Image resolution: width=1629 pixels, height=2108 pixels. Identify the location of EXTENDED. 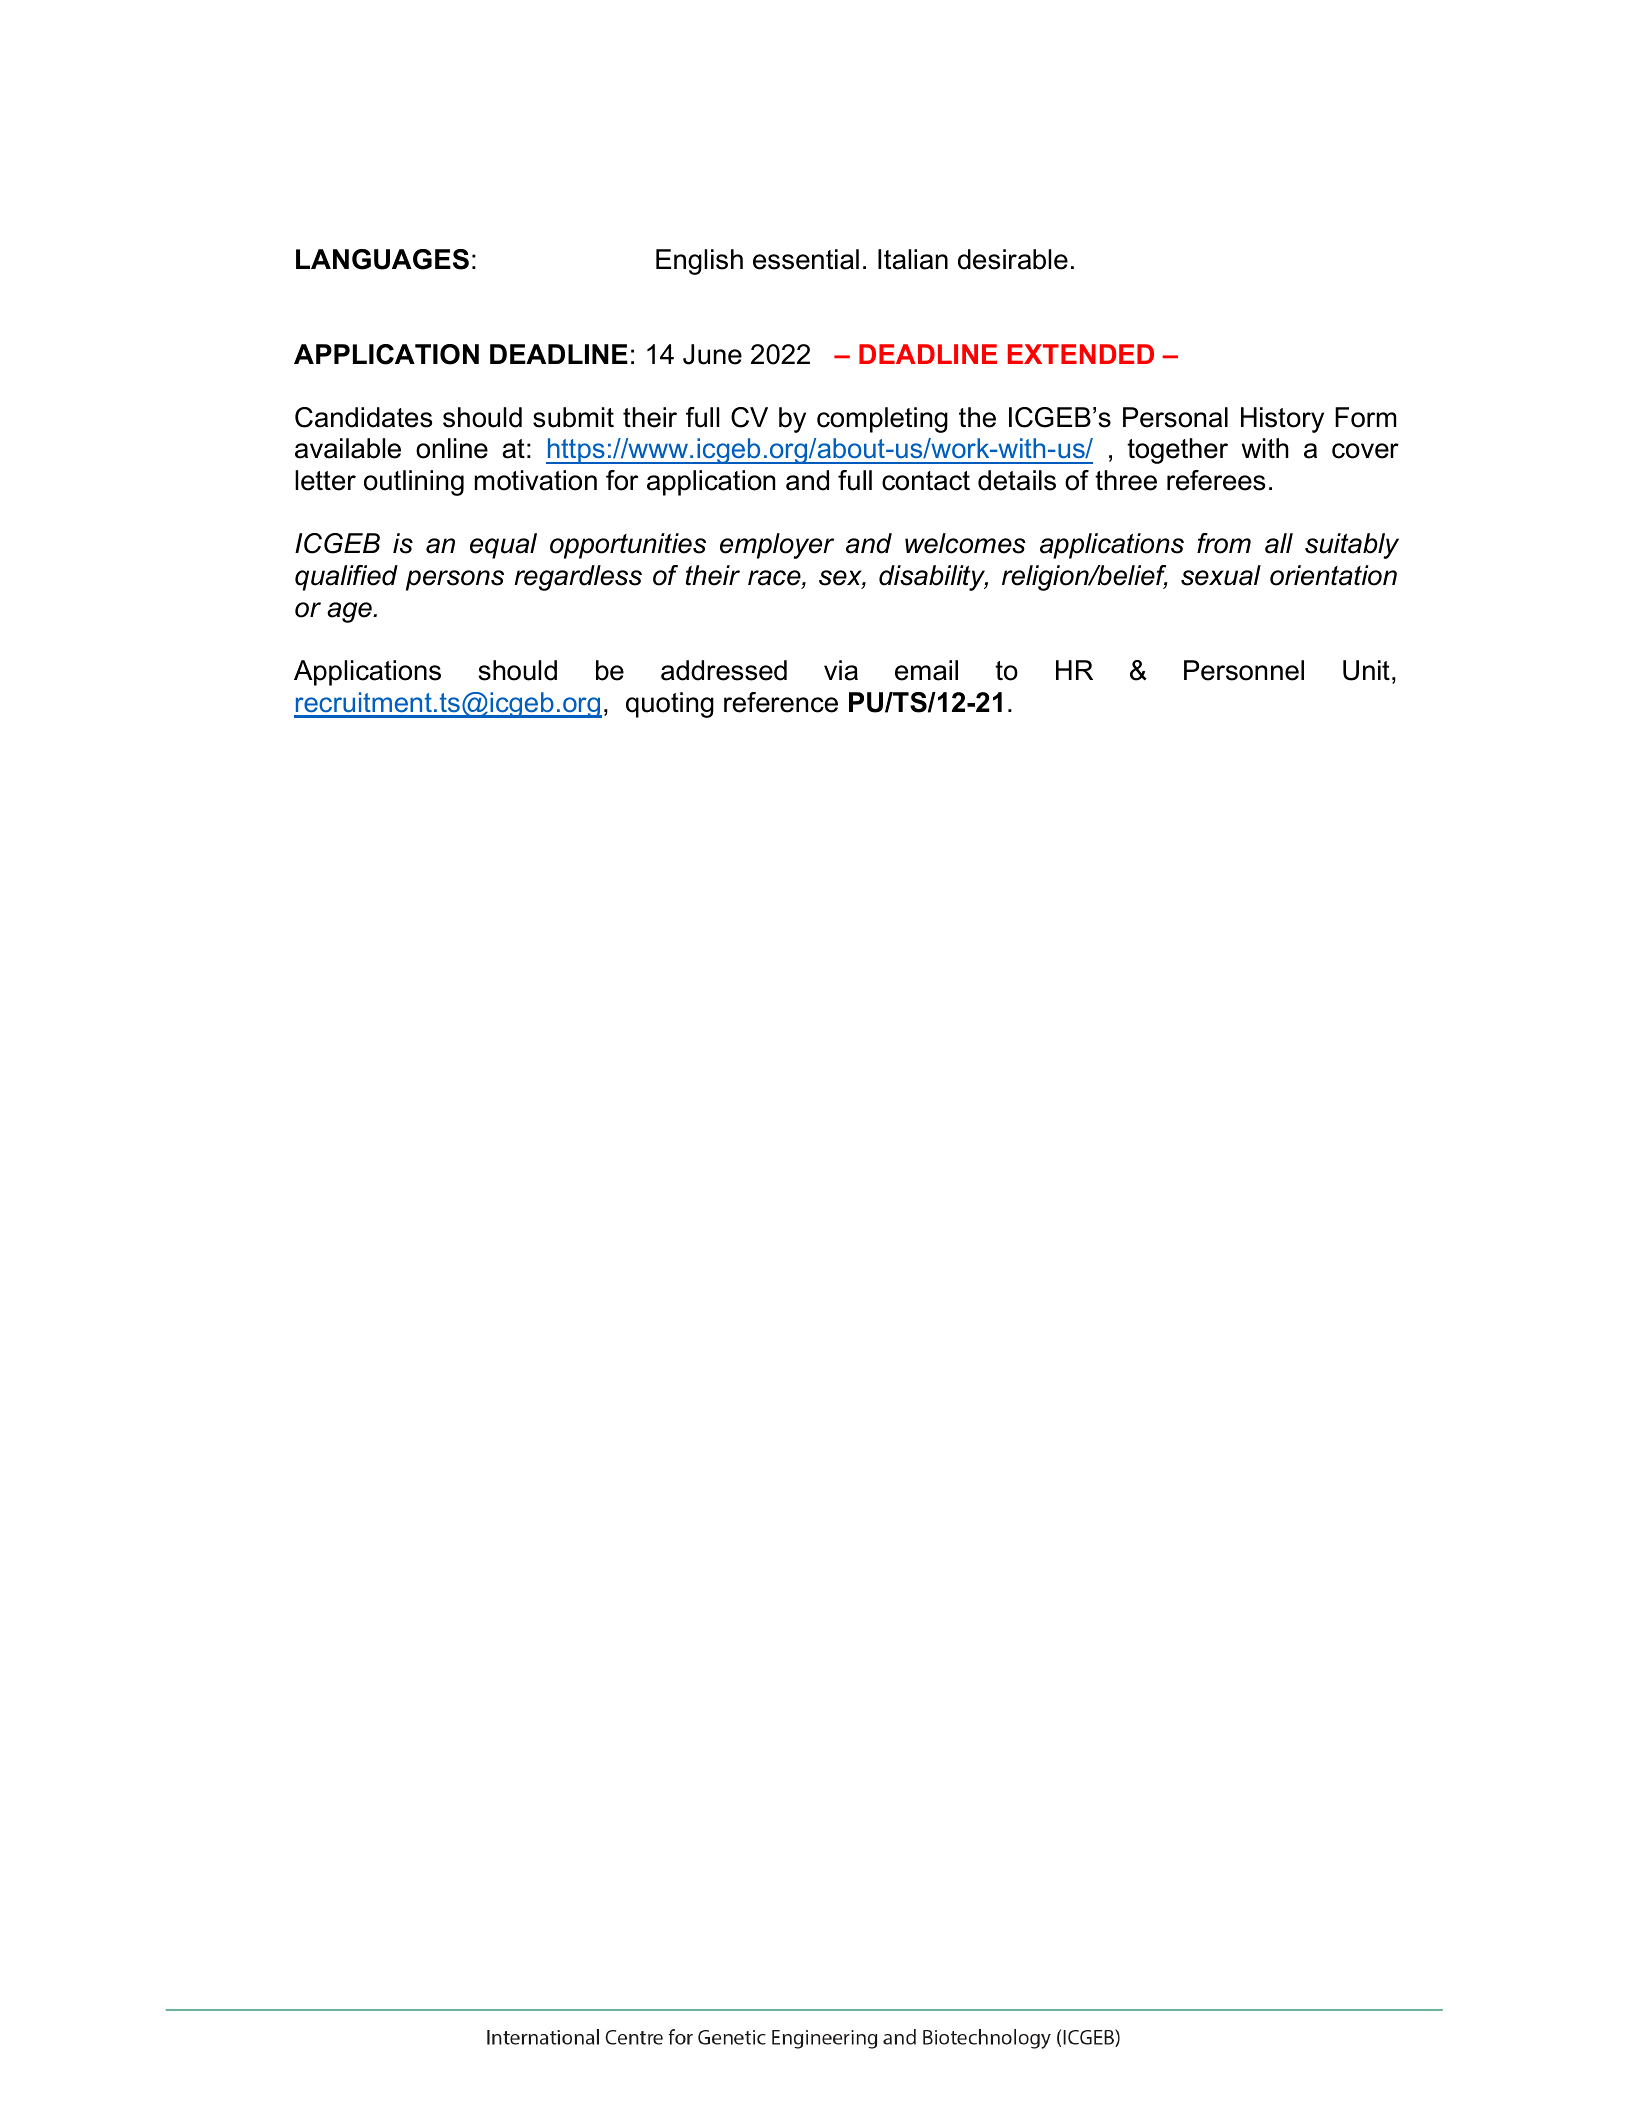
(1081, 354).
